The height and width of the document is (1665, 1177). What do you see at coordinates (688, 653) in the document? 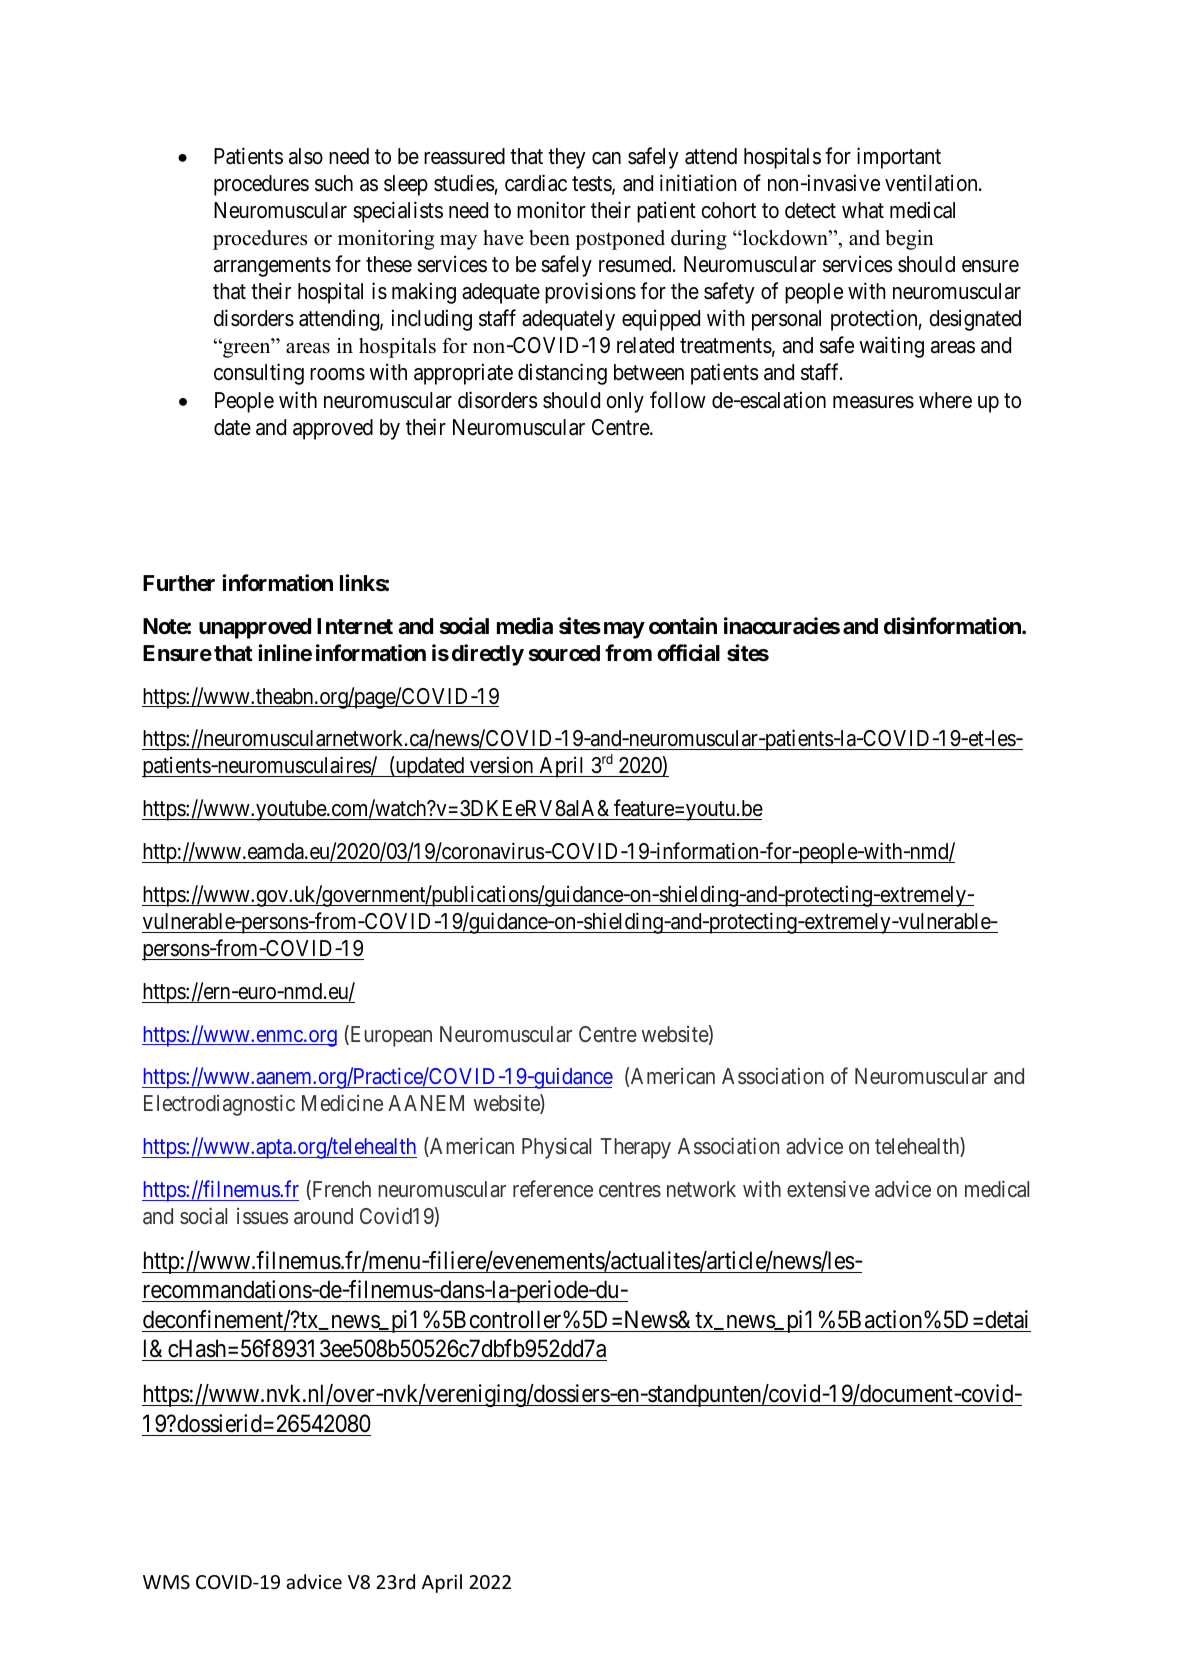
I see `official` at bounding box center [688, 653].
